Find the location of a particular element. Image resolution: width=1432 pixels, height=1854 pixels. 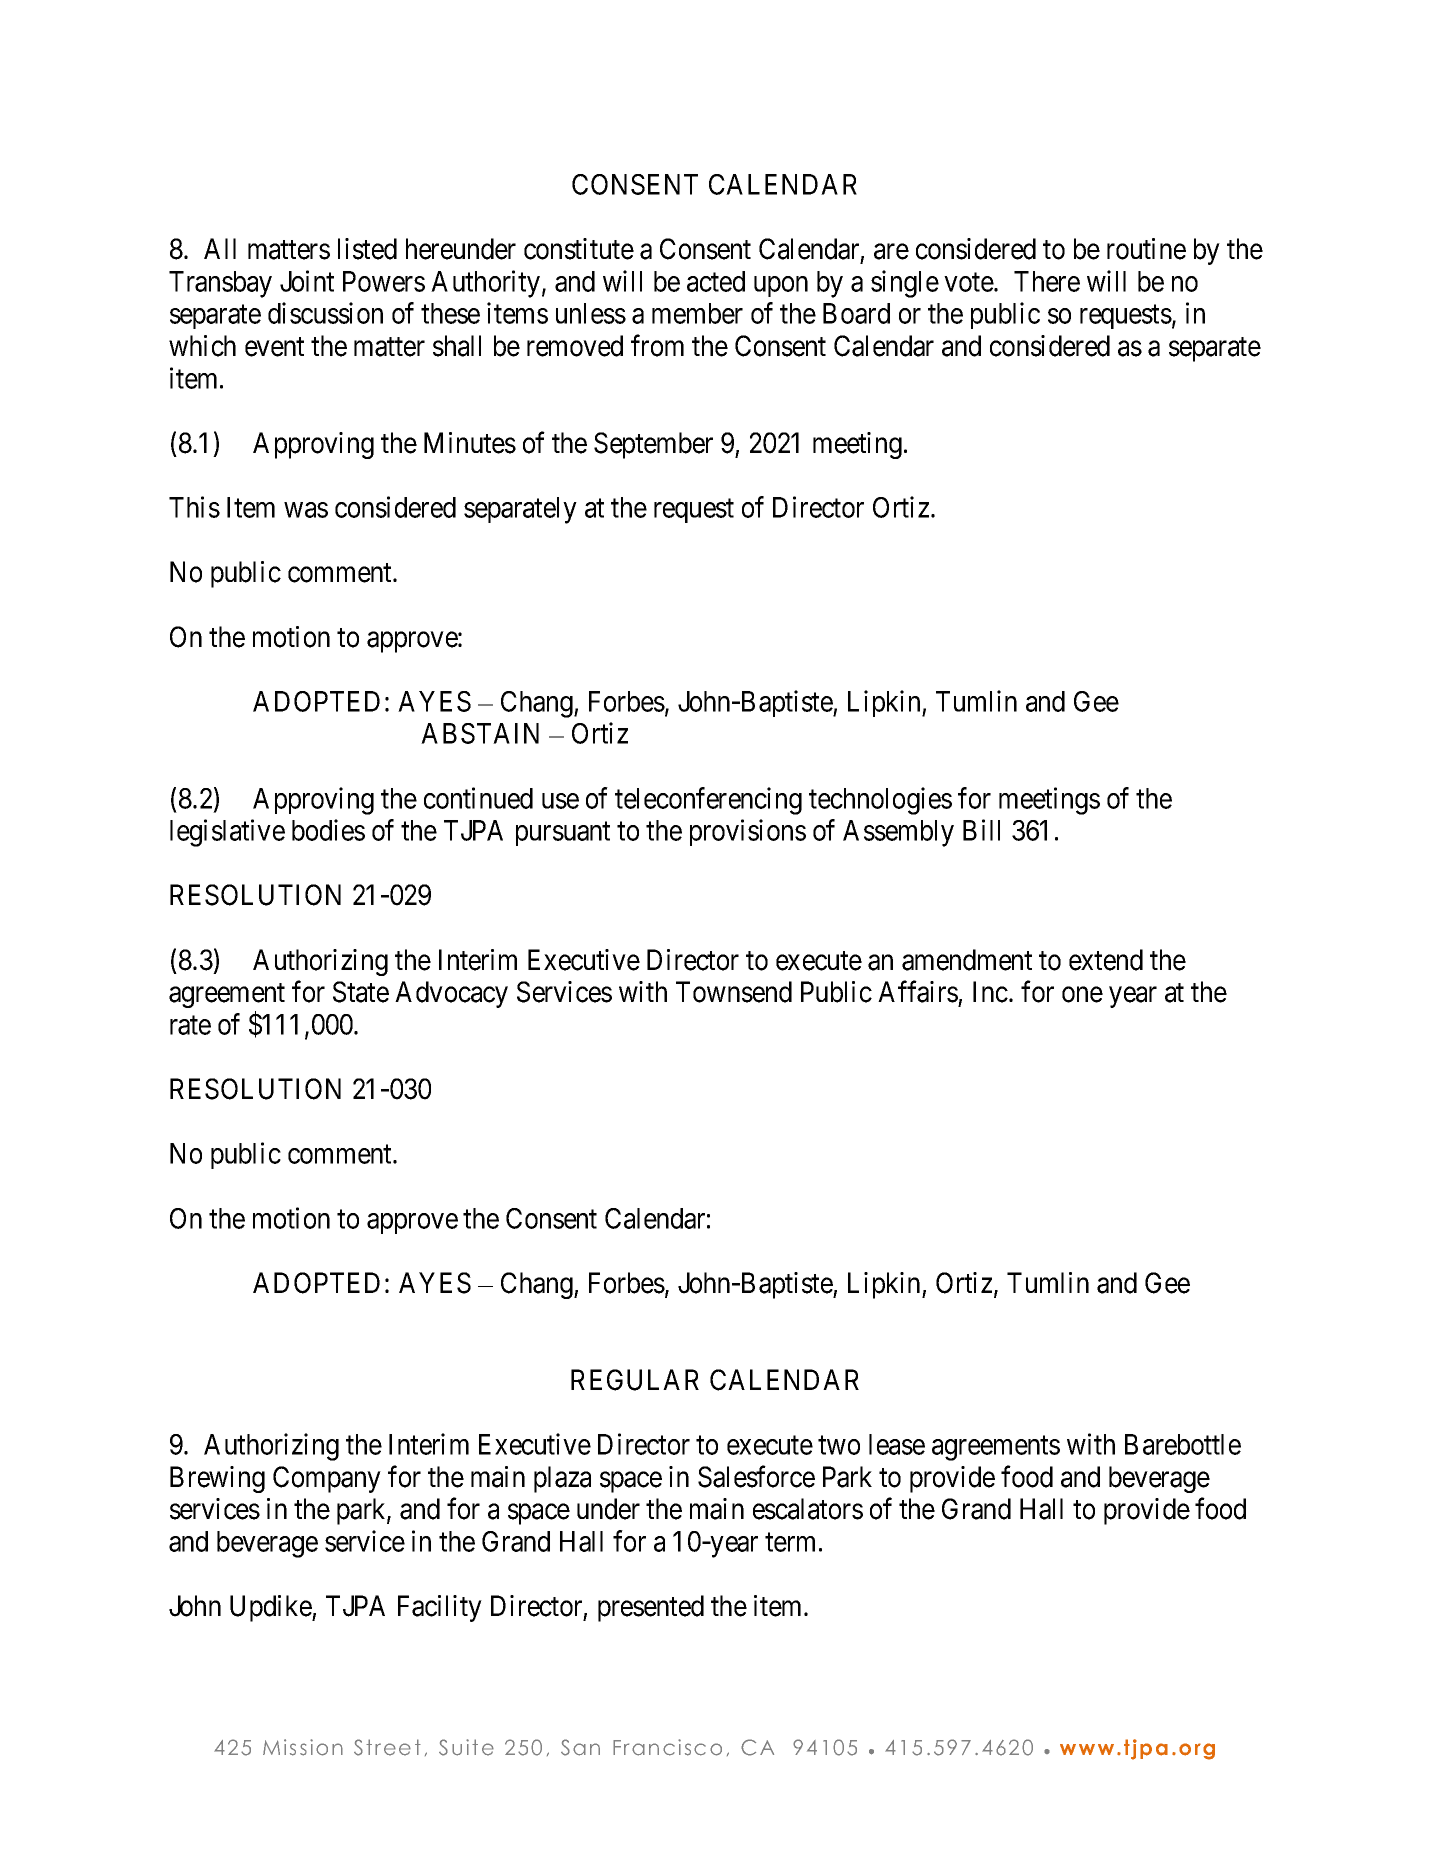

Mission is located at coordinates (303, 1747).
